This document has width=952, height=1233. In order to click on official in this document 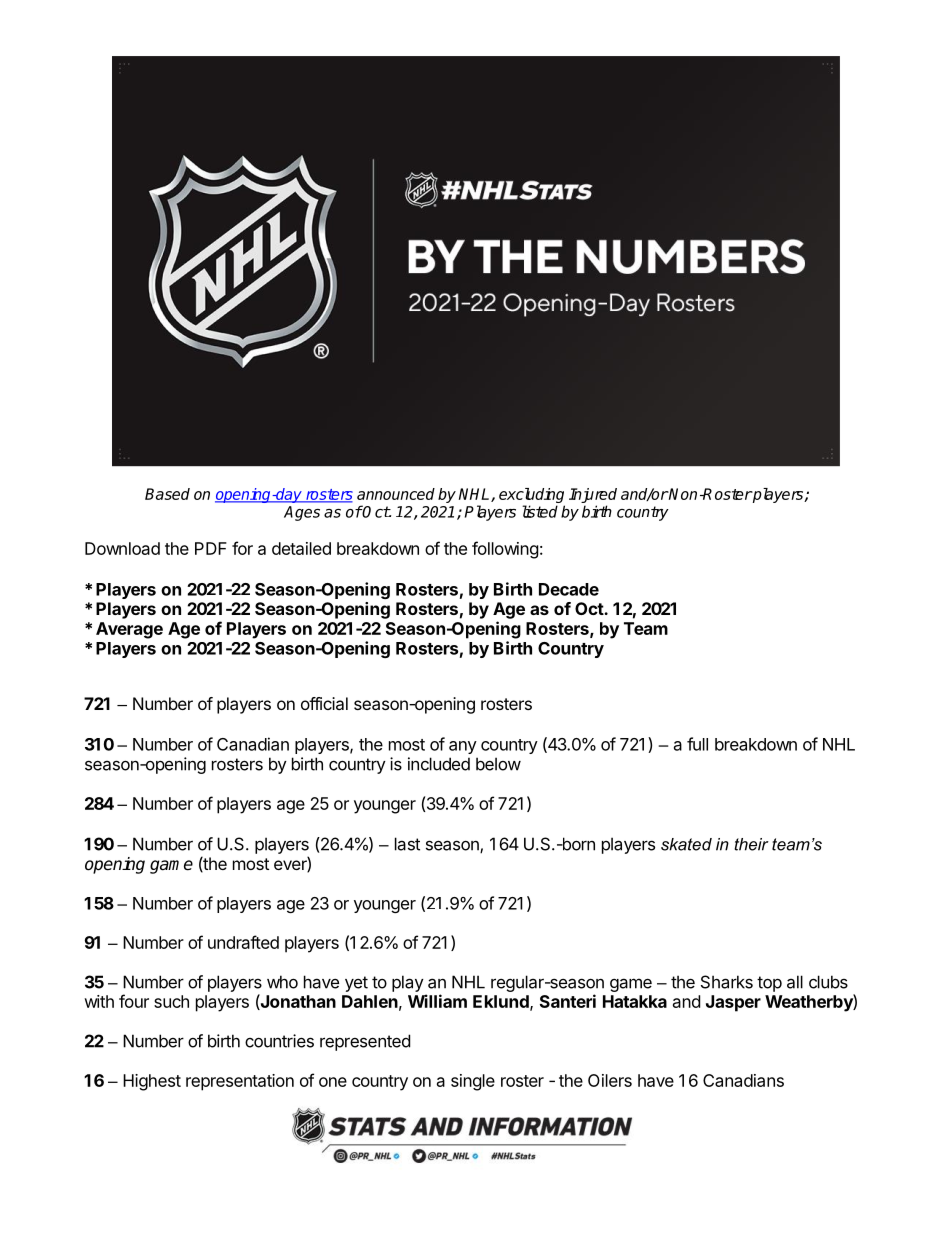, I will do `click(324, 703)`.
